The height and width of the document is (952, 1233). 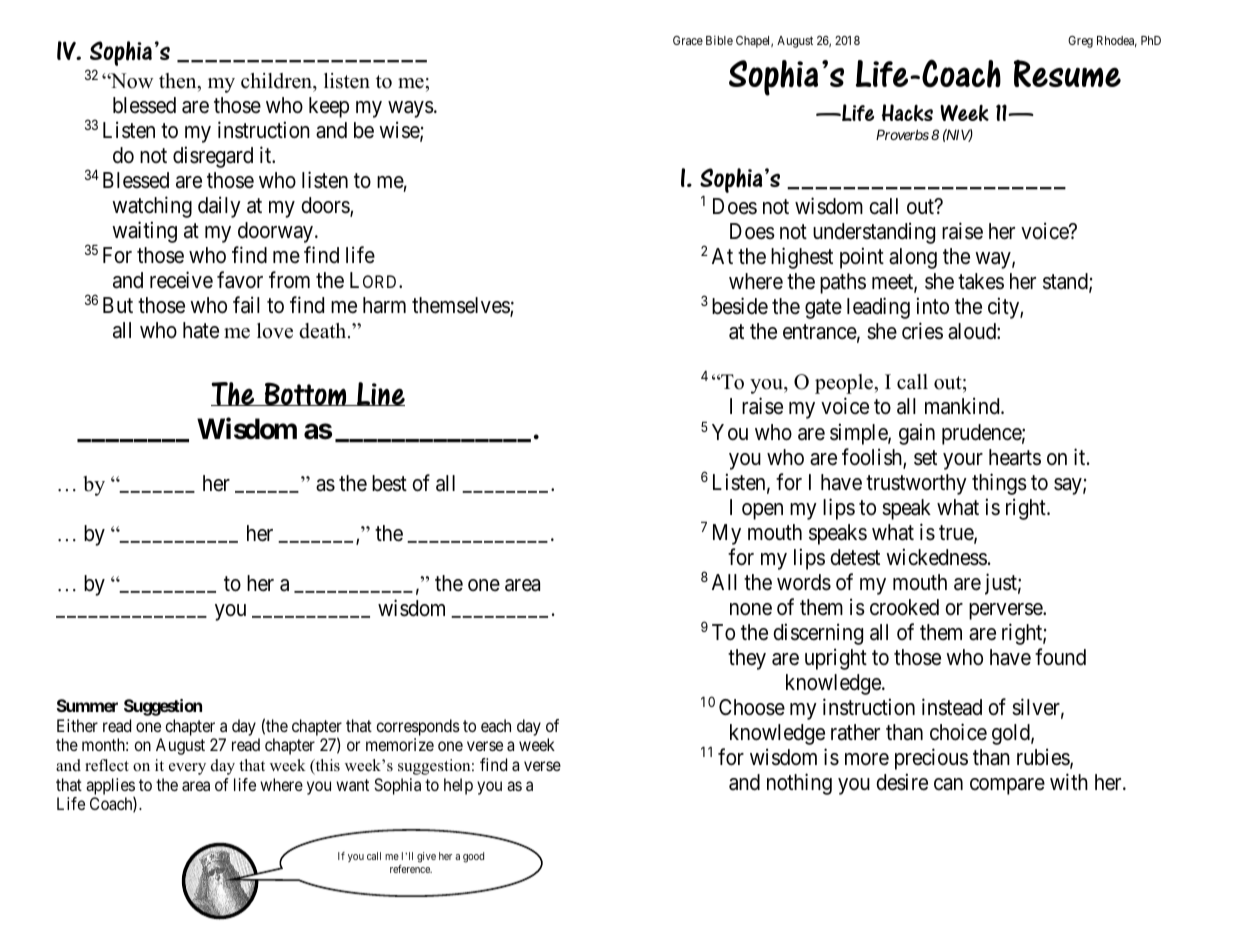 What do you see at coordinates (688, 40) in the document?
I see `Grace` at bounding box center [688, 40].
